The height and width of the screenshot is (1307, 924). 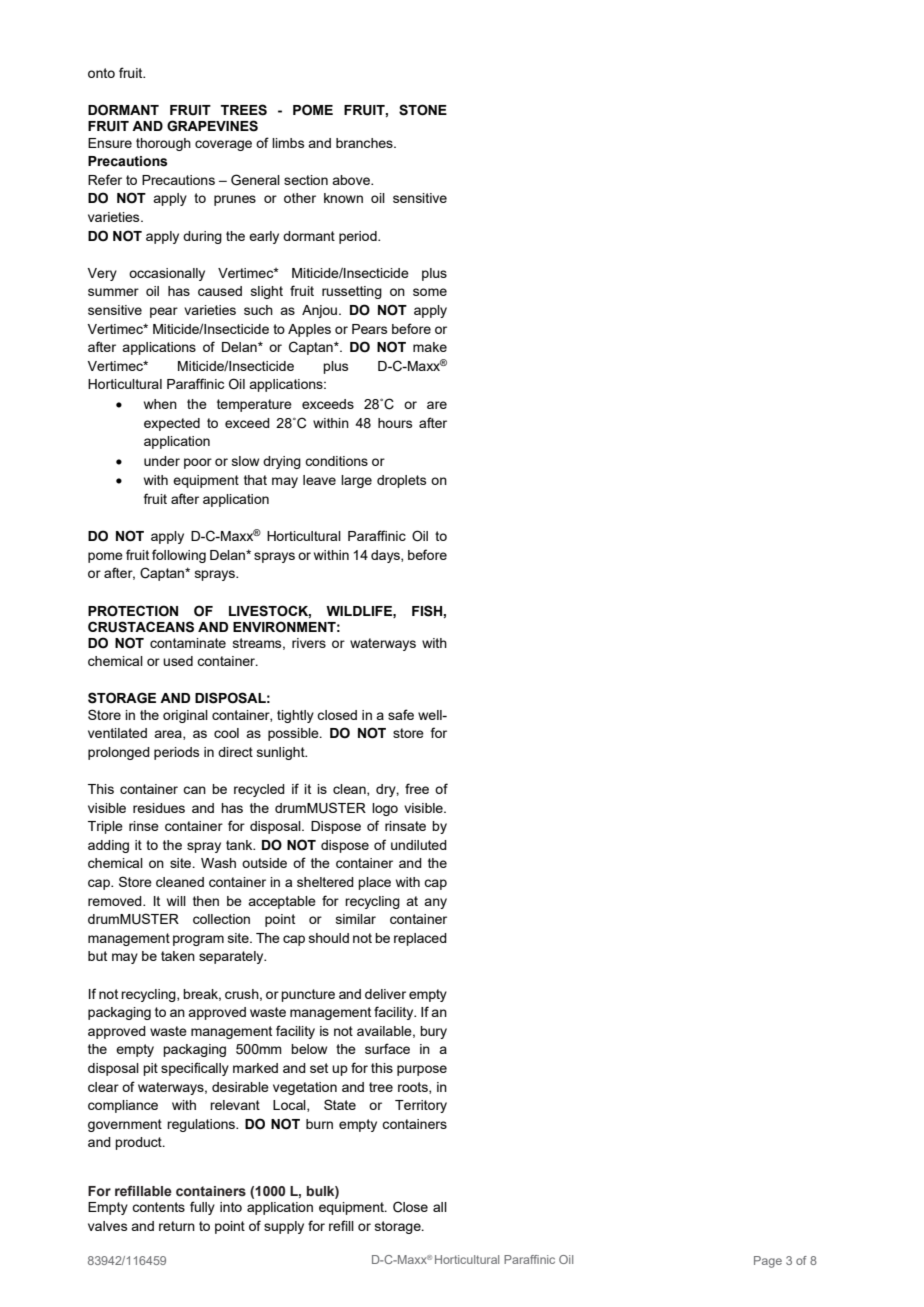 I want to click on branches, so click(x=365, y=143).
